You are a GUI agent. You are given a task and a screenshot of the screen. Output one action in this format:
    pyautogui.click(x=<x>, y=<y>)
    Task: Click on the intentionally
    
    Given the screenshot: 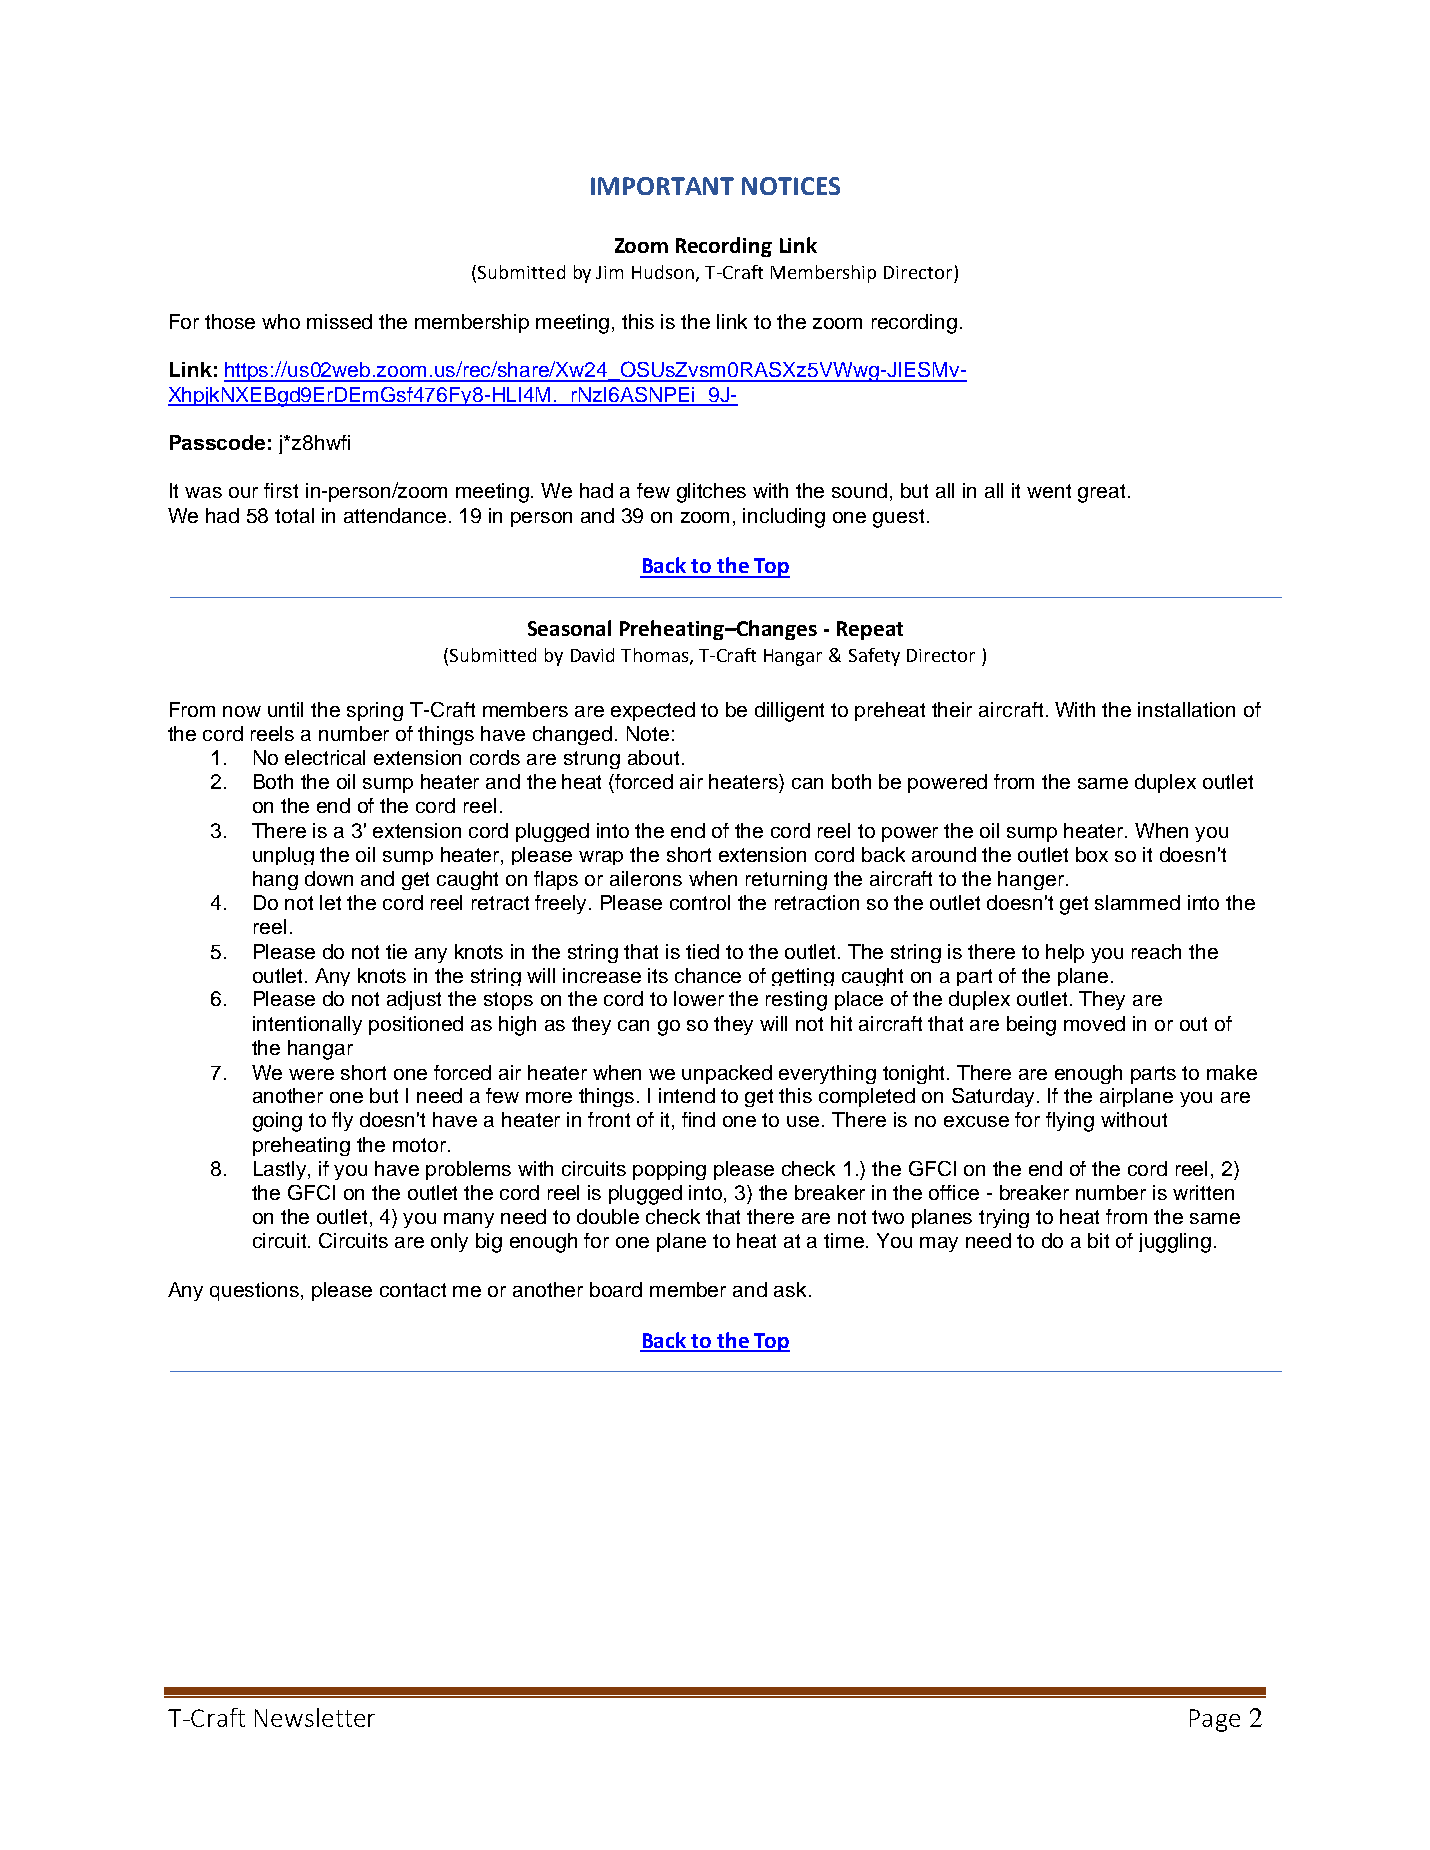 What is the action you would take?
    pyautogui.click(x=307, y=1025)
